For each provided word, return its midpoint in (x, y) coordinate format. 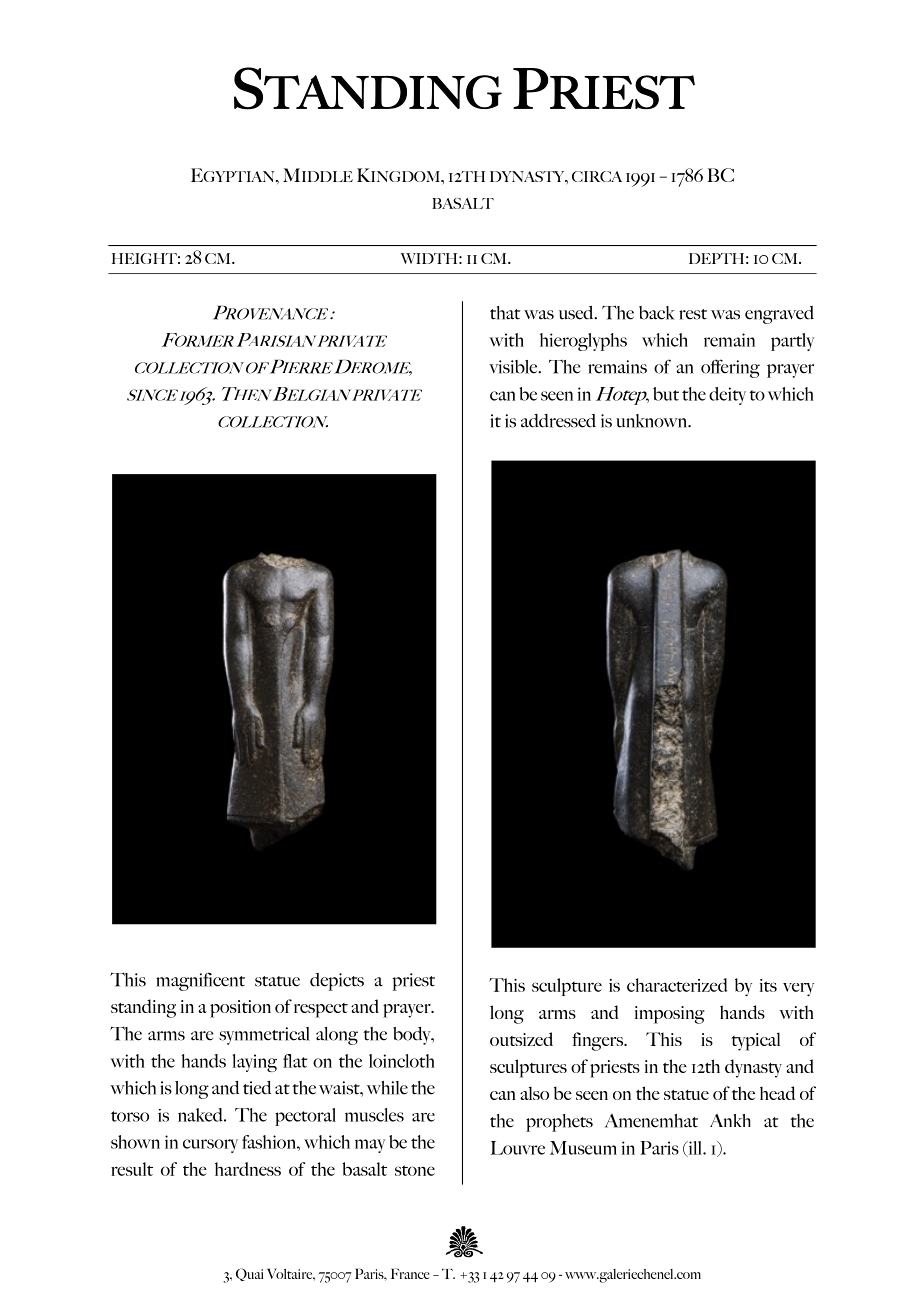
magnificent (200, 981)
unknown (652, 421)
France (410, 1273)
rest (693, 314)
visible (514, 367)
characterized (677, 985)
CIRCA (597, 176)
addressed (558, 421)
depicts (337, 982)
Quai (249, 1274)
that (505, 313)
